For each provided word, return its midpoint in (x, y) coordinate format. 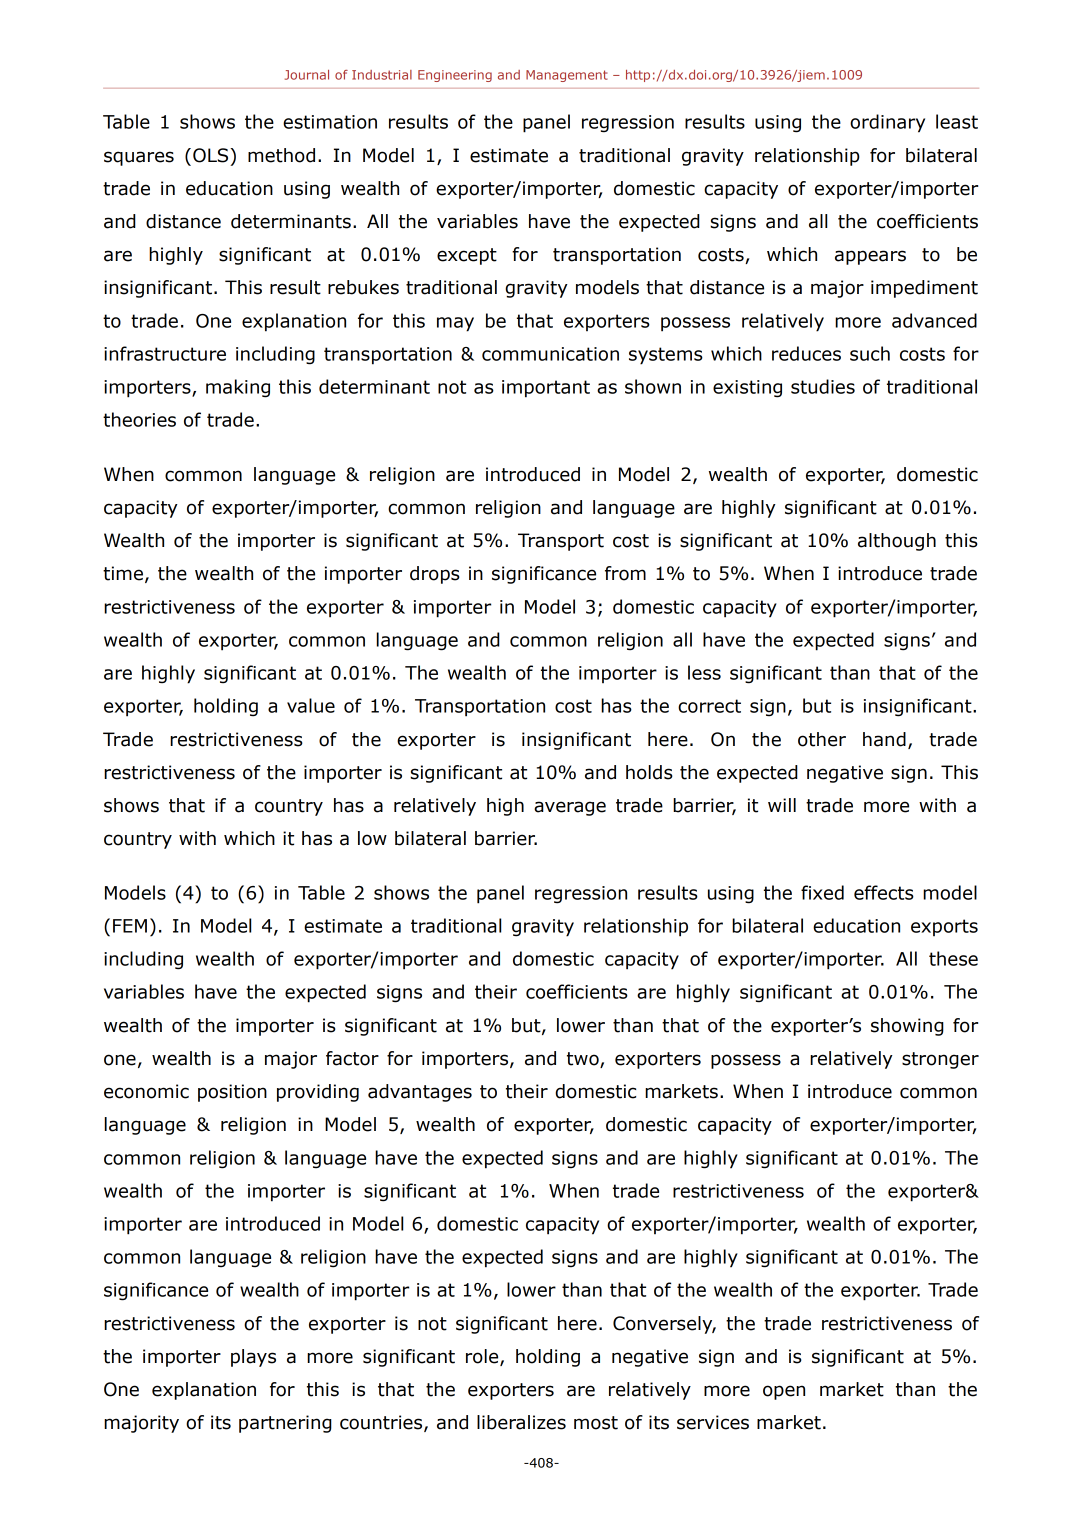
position (232, 1093)
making (238, 388)
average (570, 808)
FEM (130, 926)
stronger (940, 1060)
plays (253, 1358)
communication (550, 354)
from (625, 573)
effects (884, 892)
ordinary (887, 123)
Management (567, 76)
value (311, 705)
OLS (212, 155)
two (584, 1060)
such (870, 353)
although (897, 542)
